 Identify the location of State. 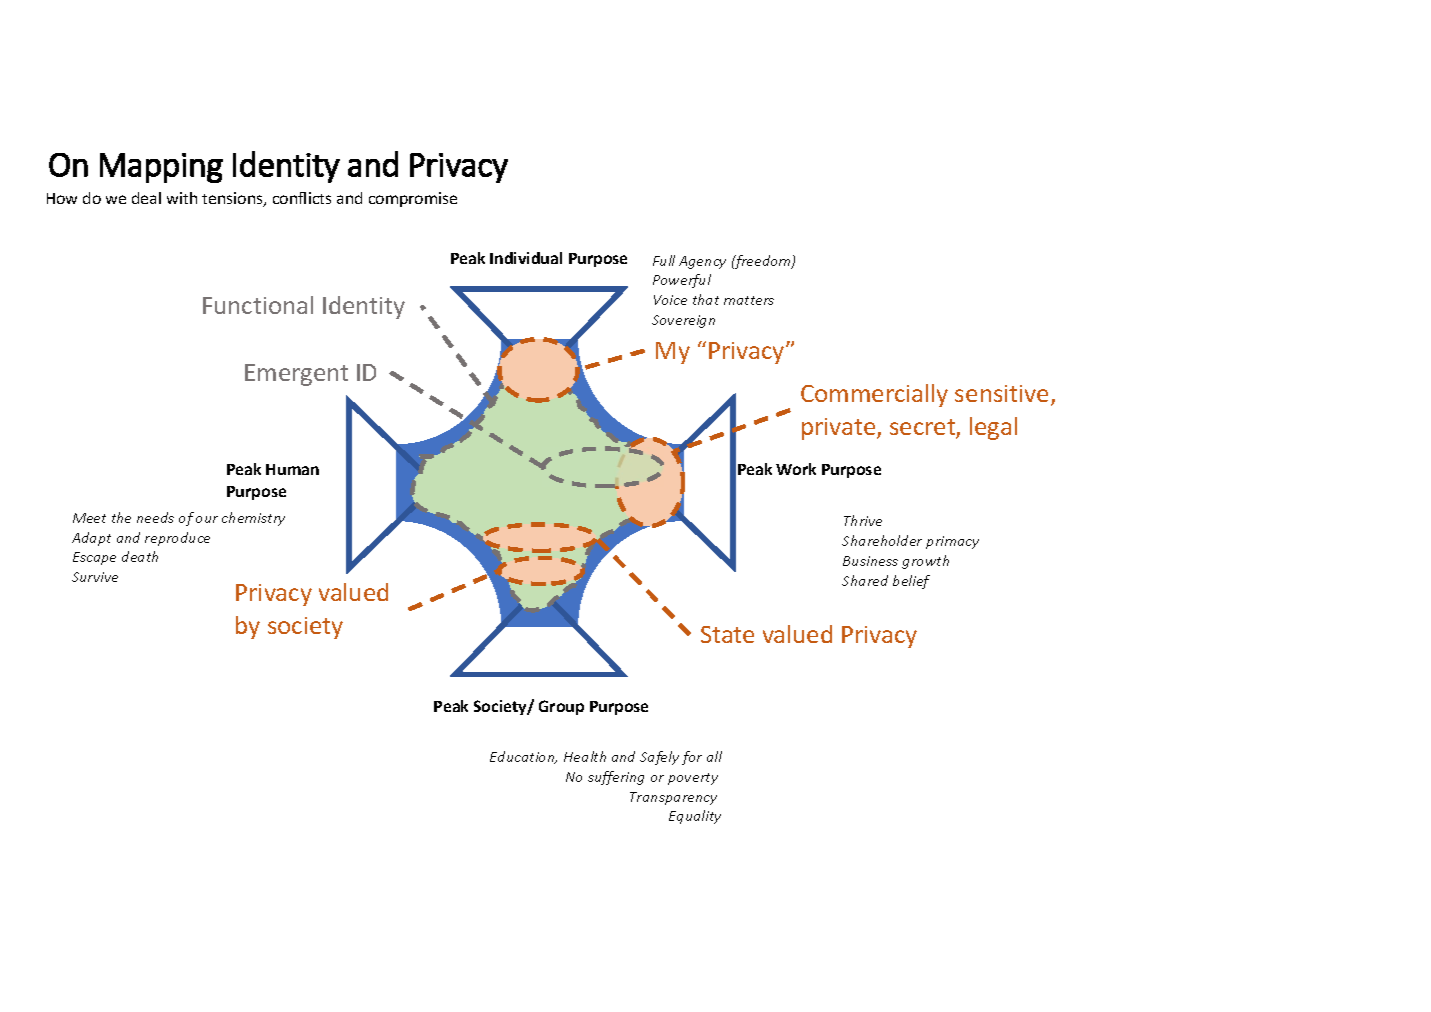
(727, 634).
